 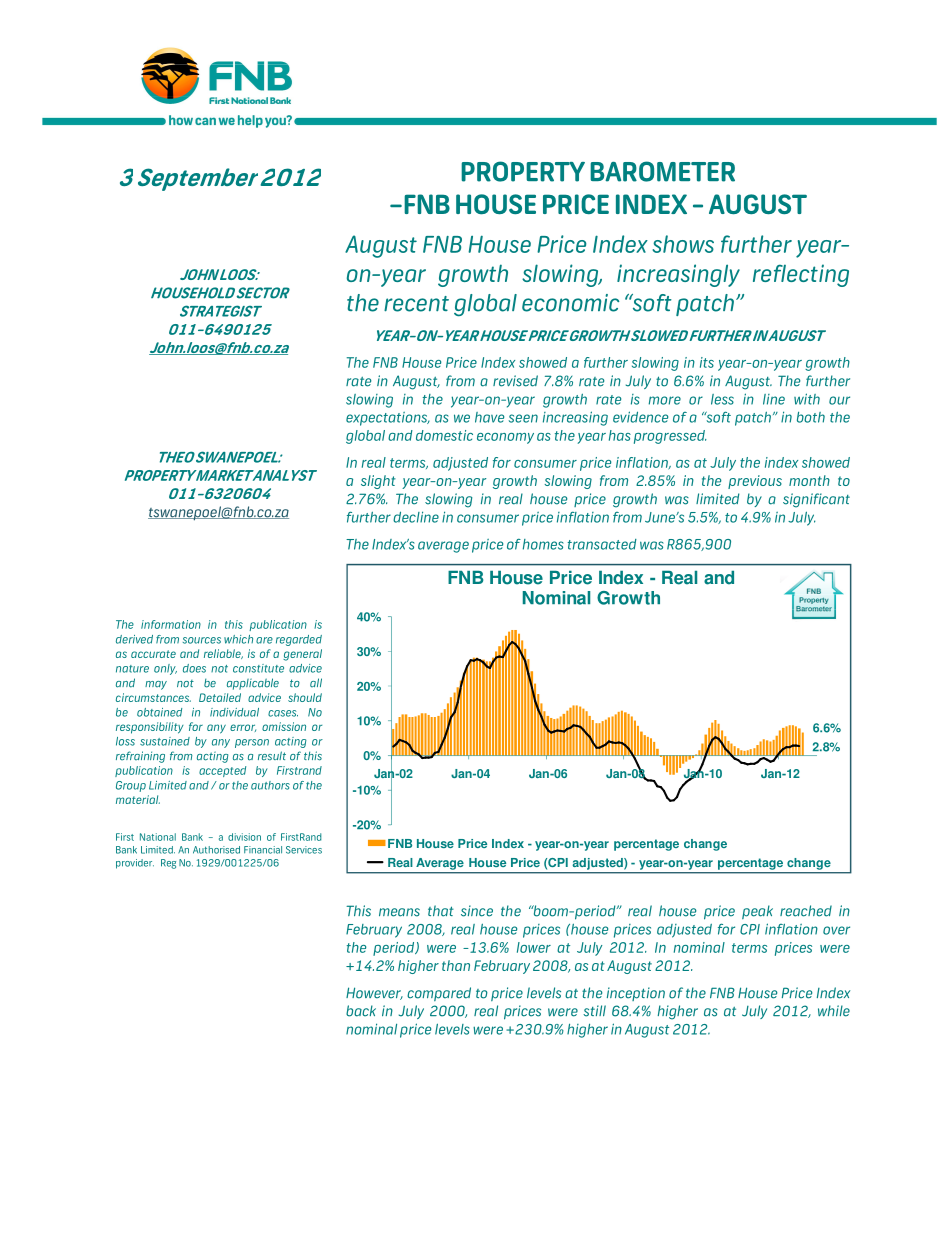 What do you see at coordinates (416, 304) in the screenshot?
I see `recent` at bounding box center [416, 304].
